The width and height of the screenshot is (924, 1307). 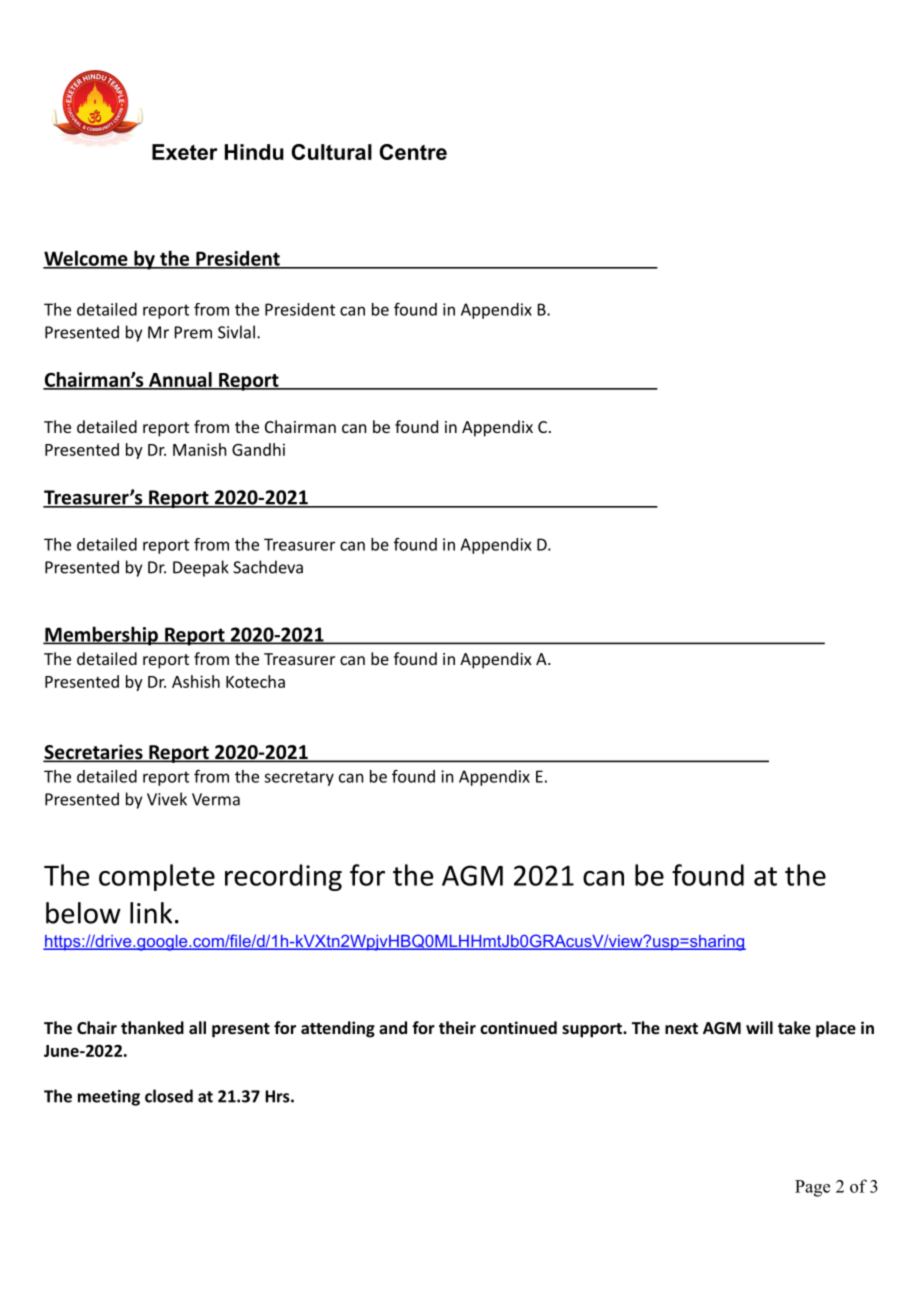 What do you see at coordinates (794, 1027) in the screenshot?
I see `take` at bounding box center [794, 1027].
